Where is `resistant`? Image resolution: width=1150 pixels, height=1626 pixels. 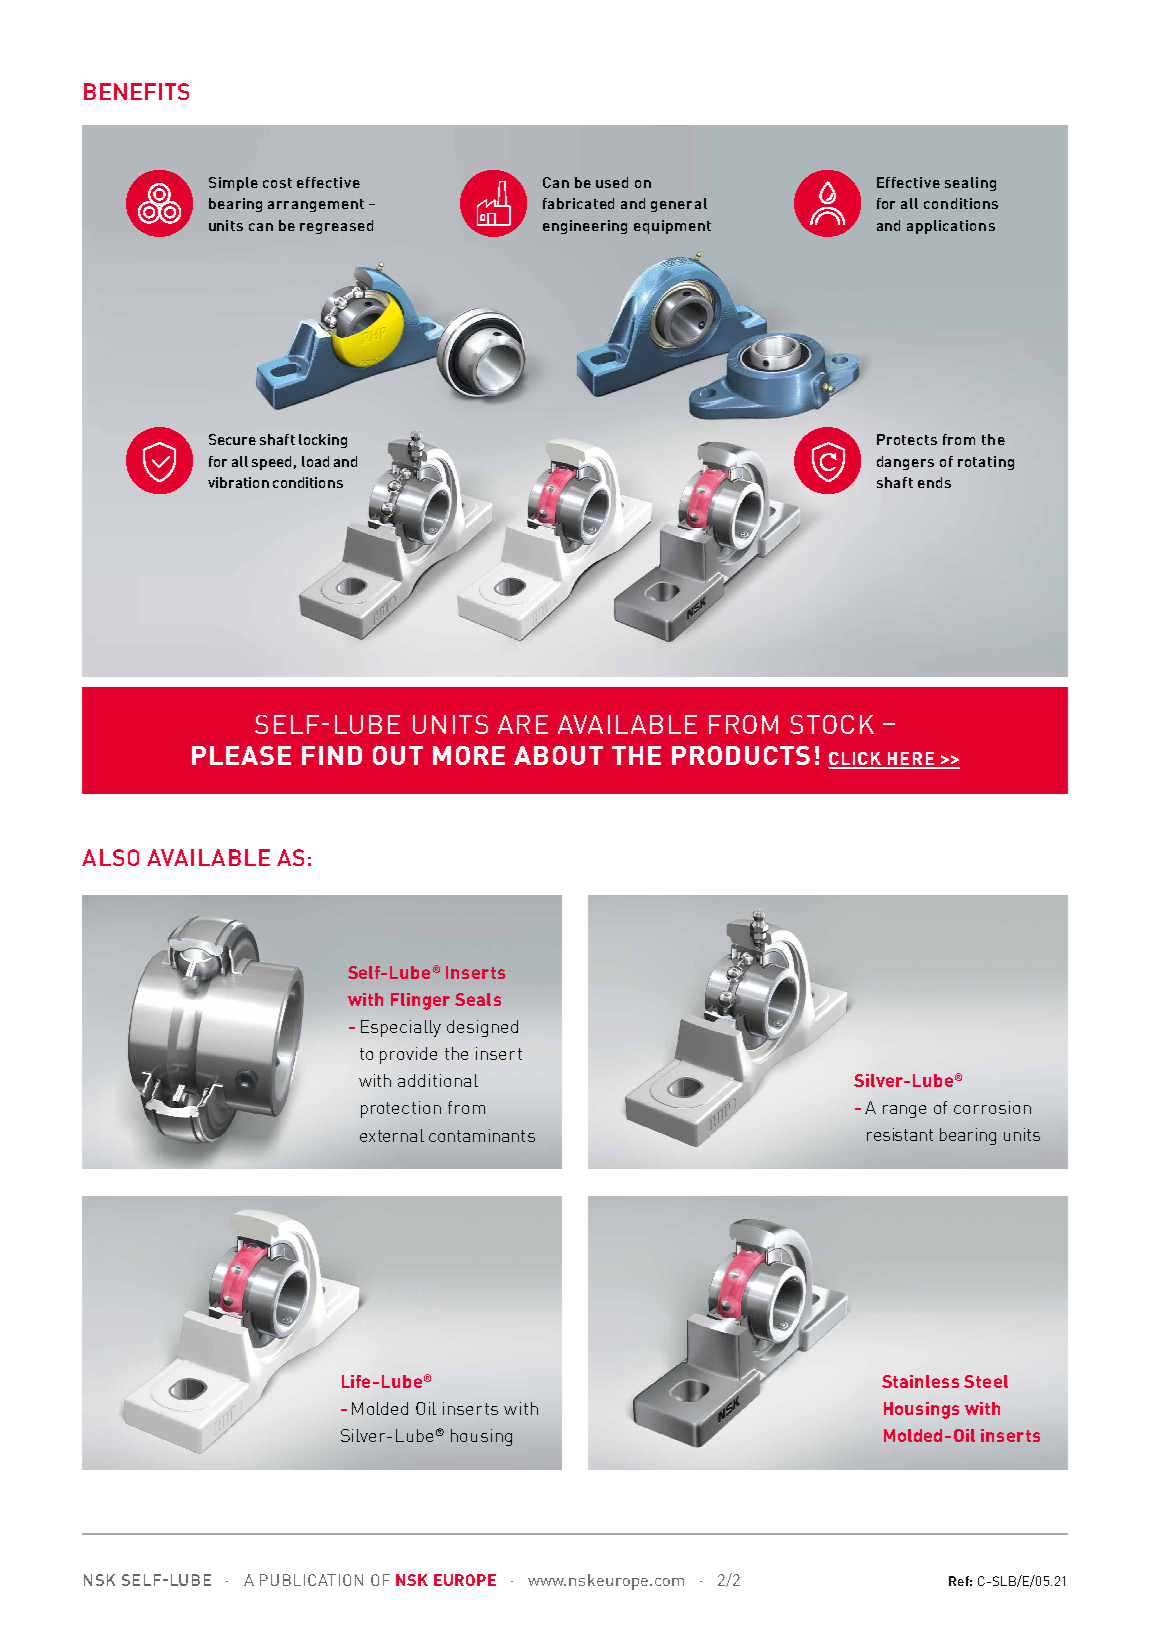 resistant is located at coordinates (900, 1134).
